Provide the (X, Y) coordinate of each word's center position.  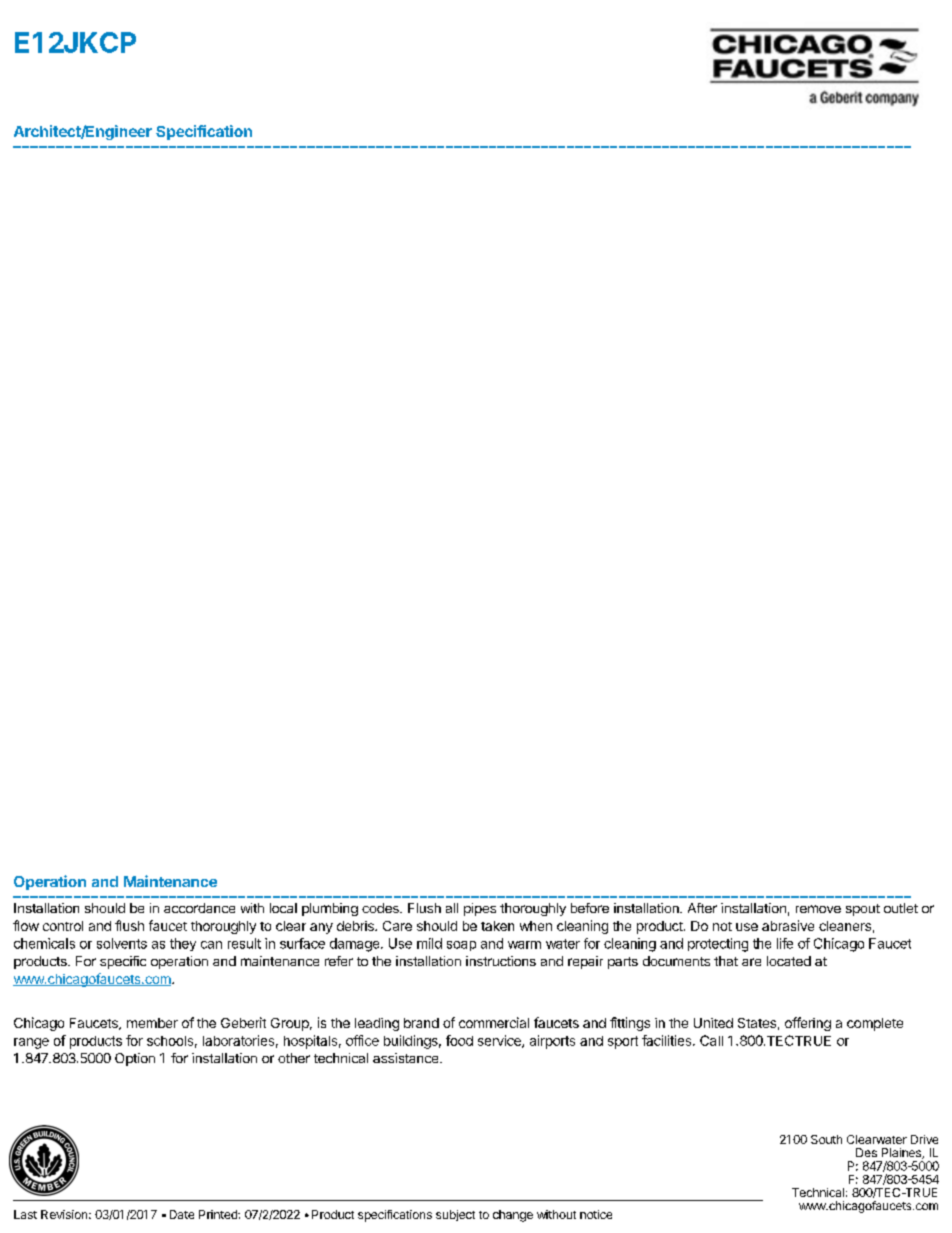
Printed (219, 1214)
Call (711, 1040)
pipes (480, 909)
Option (135, 1059)
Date (182, 1214)
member (152, 1023)
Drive (924, 1139)
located (789, 961)
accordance (199, 908)
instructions (501, 961)
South (826, 1139)
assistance (407, 1058)
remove (818, 909)
